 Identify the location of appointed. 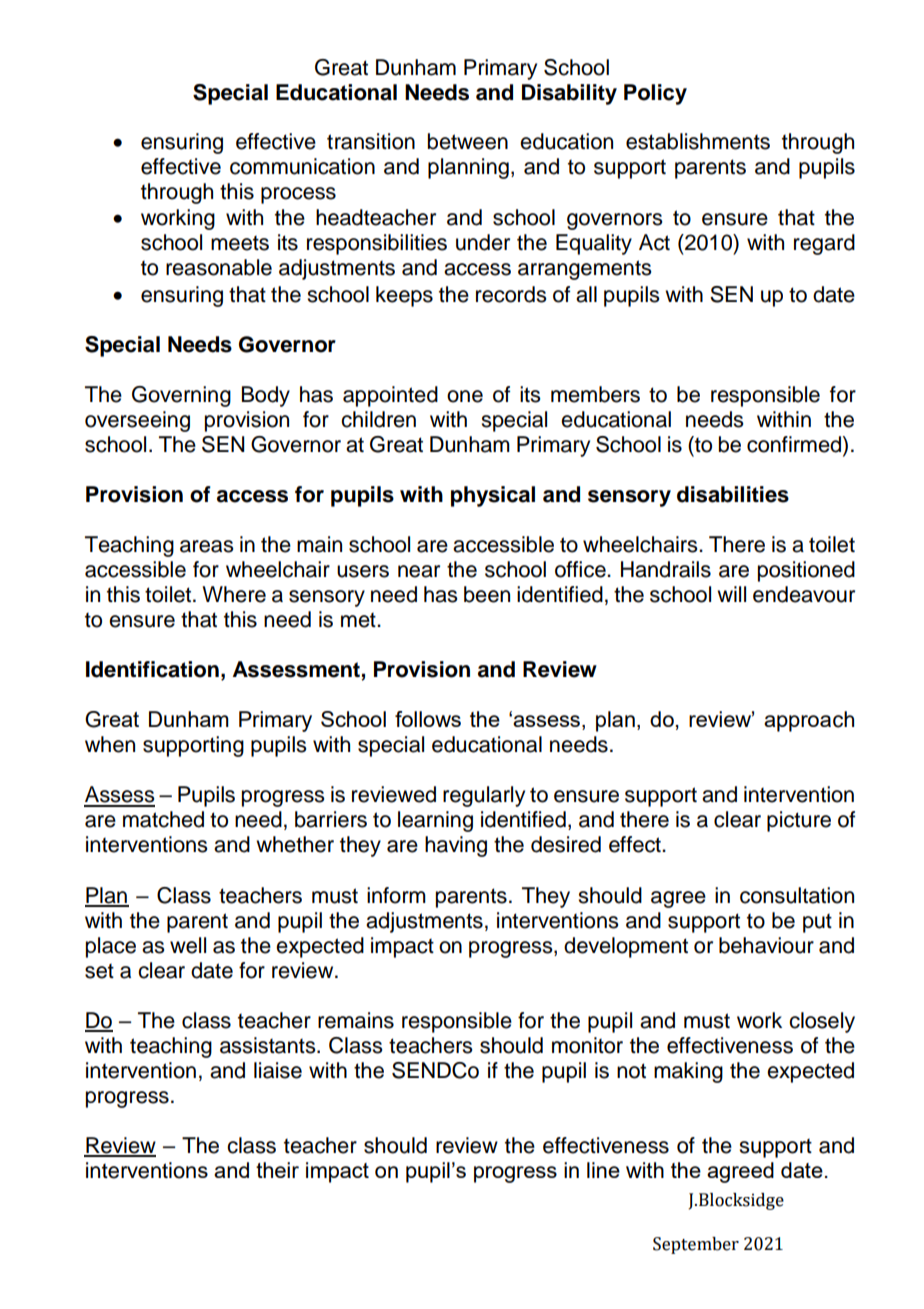
(390, 396).
